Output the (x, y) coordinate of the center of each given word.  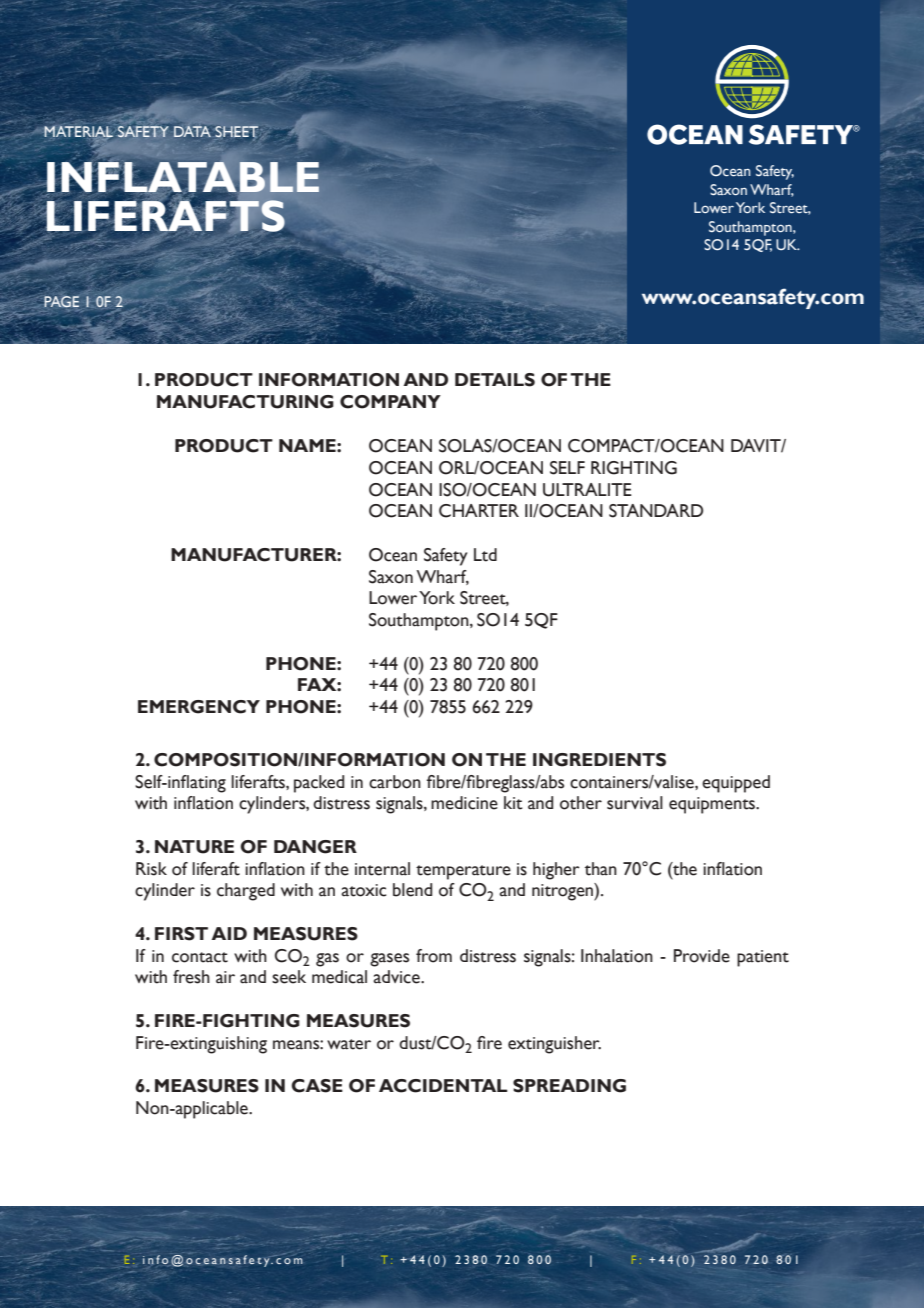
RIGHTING (634, 468)
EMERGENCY (199, 707)
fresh (191, 977)
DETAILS (495, 380)
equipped (736, 784)
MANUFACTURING (245, 402)
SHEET (236, 131)
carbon (395, 782)
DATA (192, 131)
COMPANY (390, 402)
